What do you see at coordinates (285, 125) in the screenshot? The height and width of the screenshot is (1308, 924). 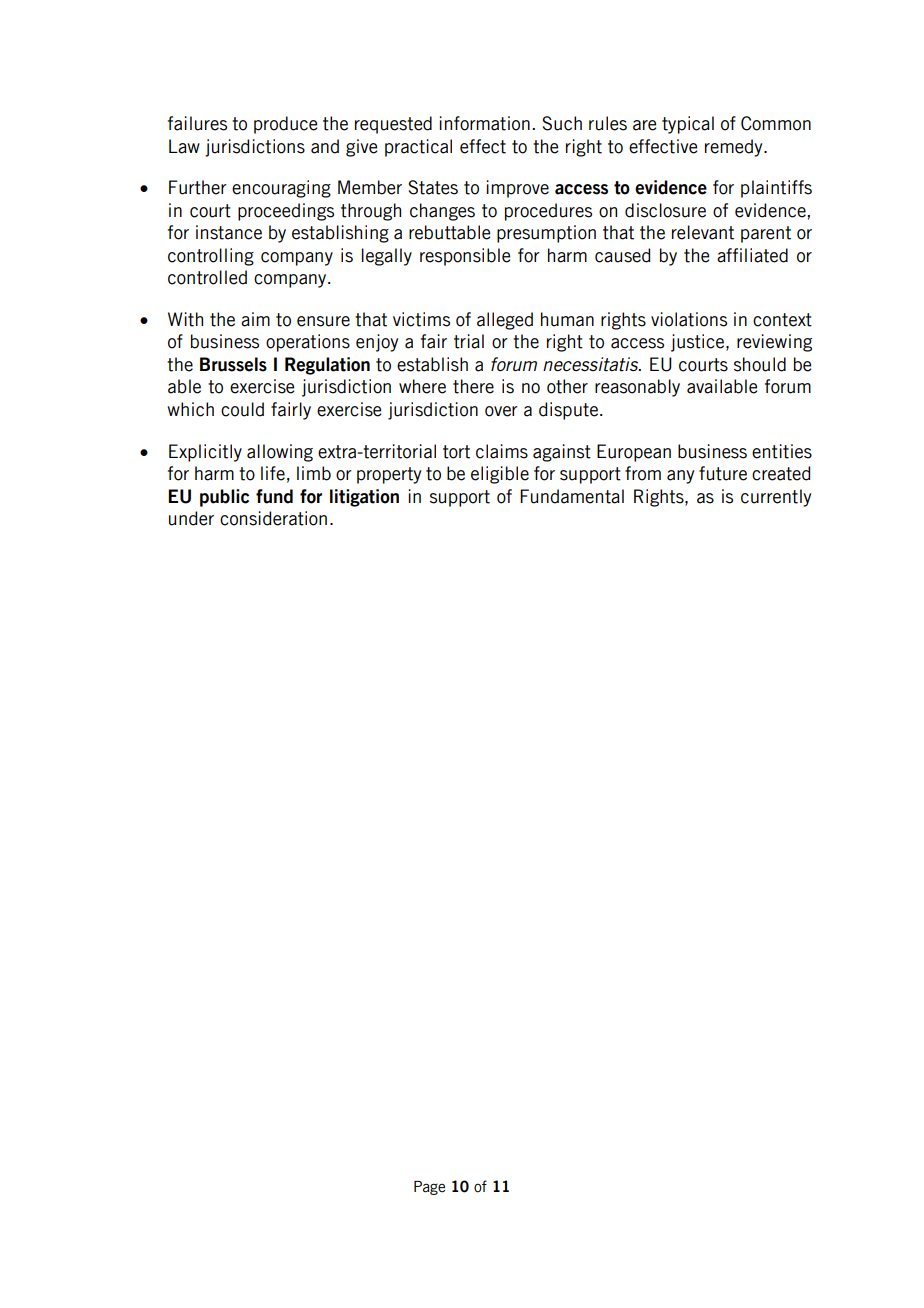 I see `produce` at bounding box center [285, 125].
